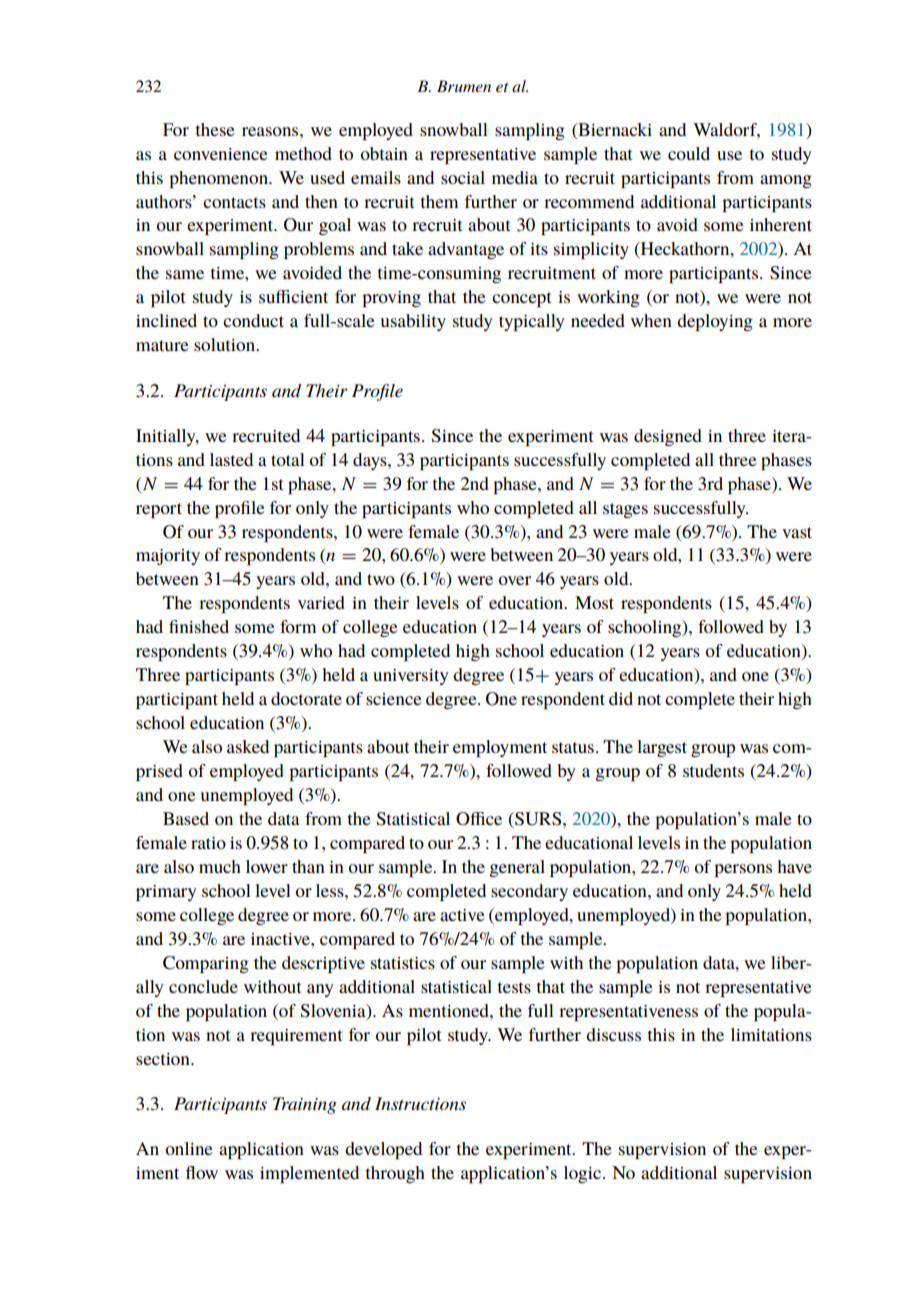 The height and width of the image is (1305, 924). I want to click on university, so click(411, 677).
